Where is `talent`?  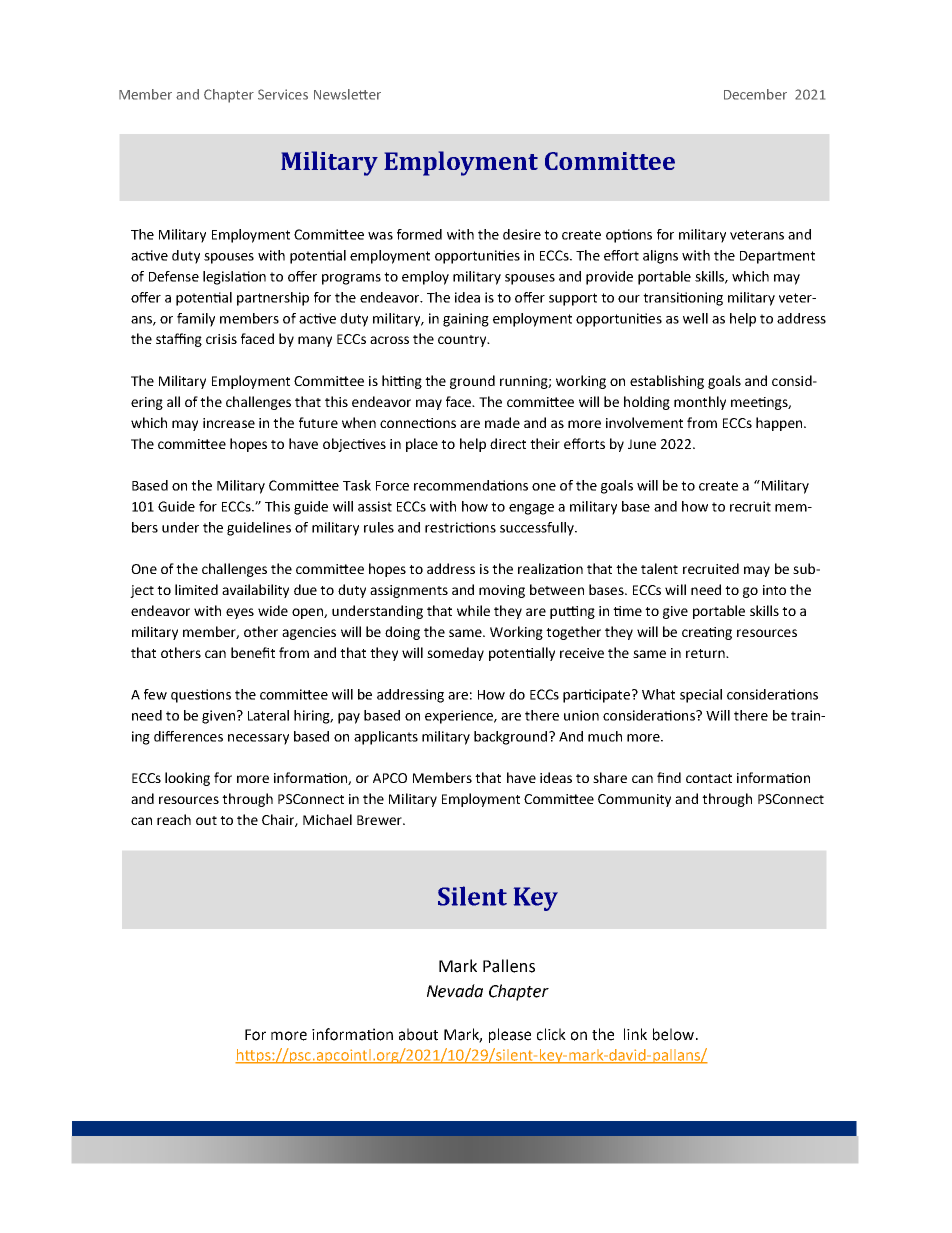
talent is located at coordinates (659, 568).
